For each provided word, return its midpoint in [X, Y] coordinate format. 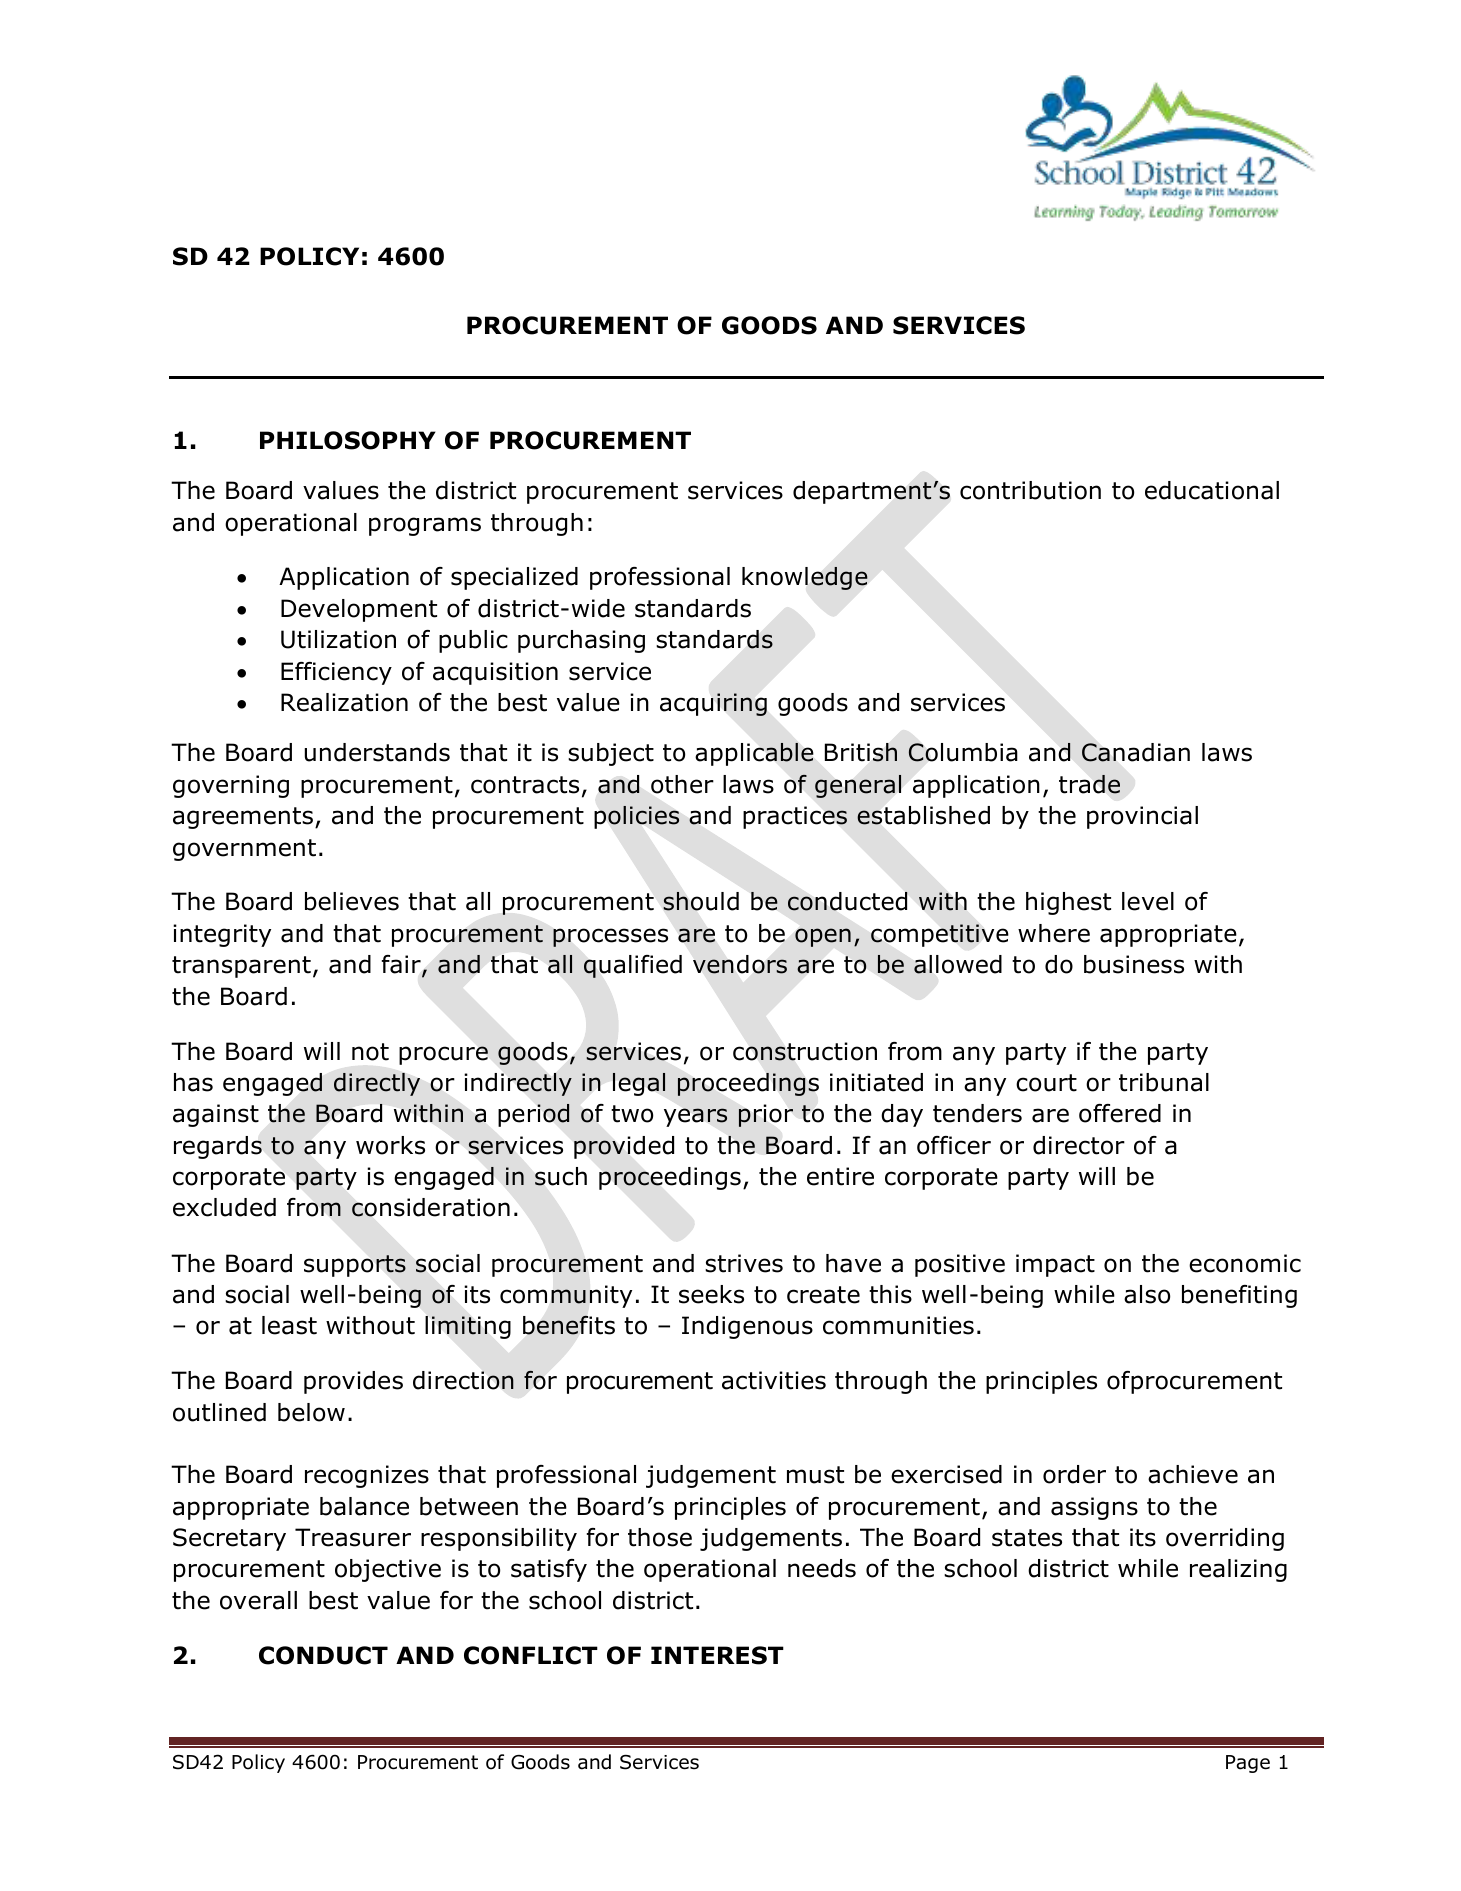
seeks [711, 1294]
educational [1212, 490]
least [289, 1325]
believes [352, 901]
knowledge [805, 578]
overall [258, 1600]
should [701, 901]
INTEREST [717, 1655]
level [1148, 901]
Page [1248, 1764]
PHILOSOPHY [348, 440]
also [1147, 1294]
